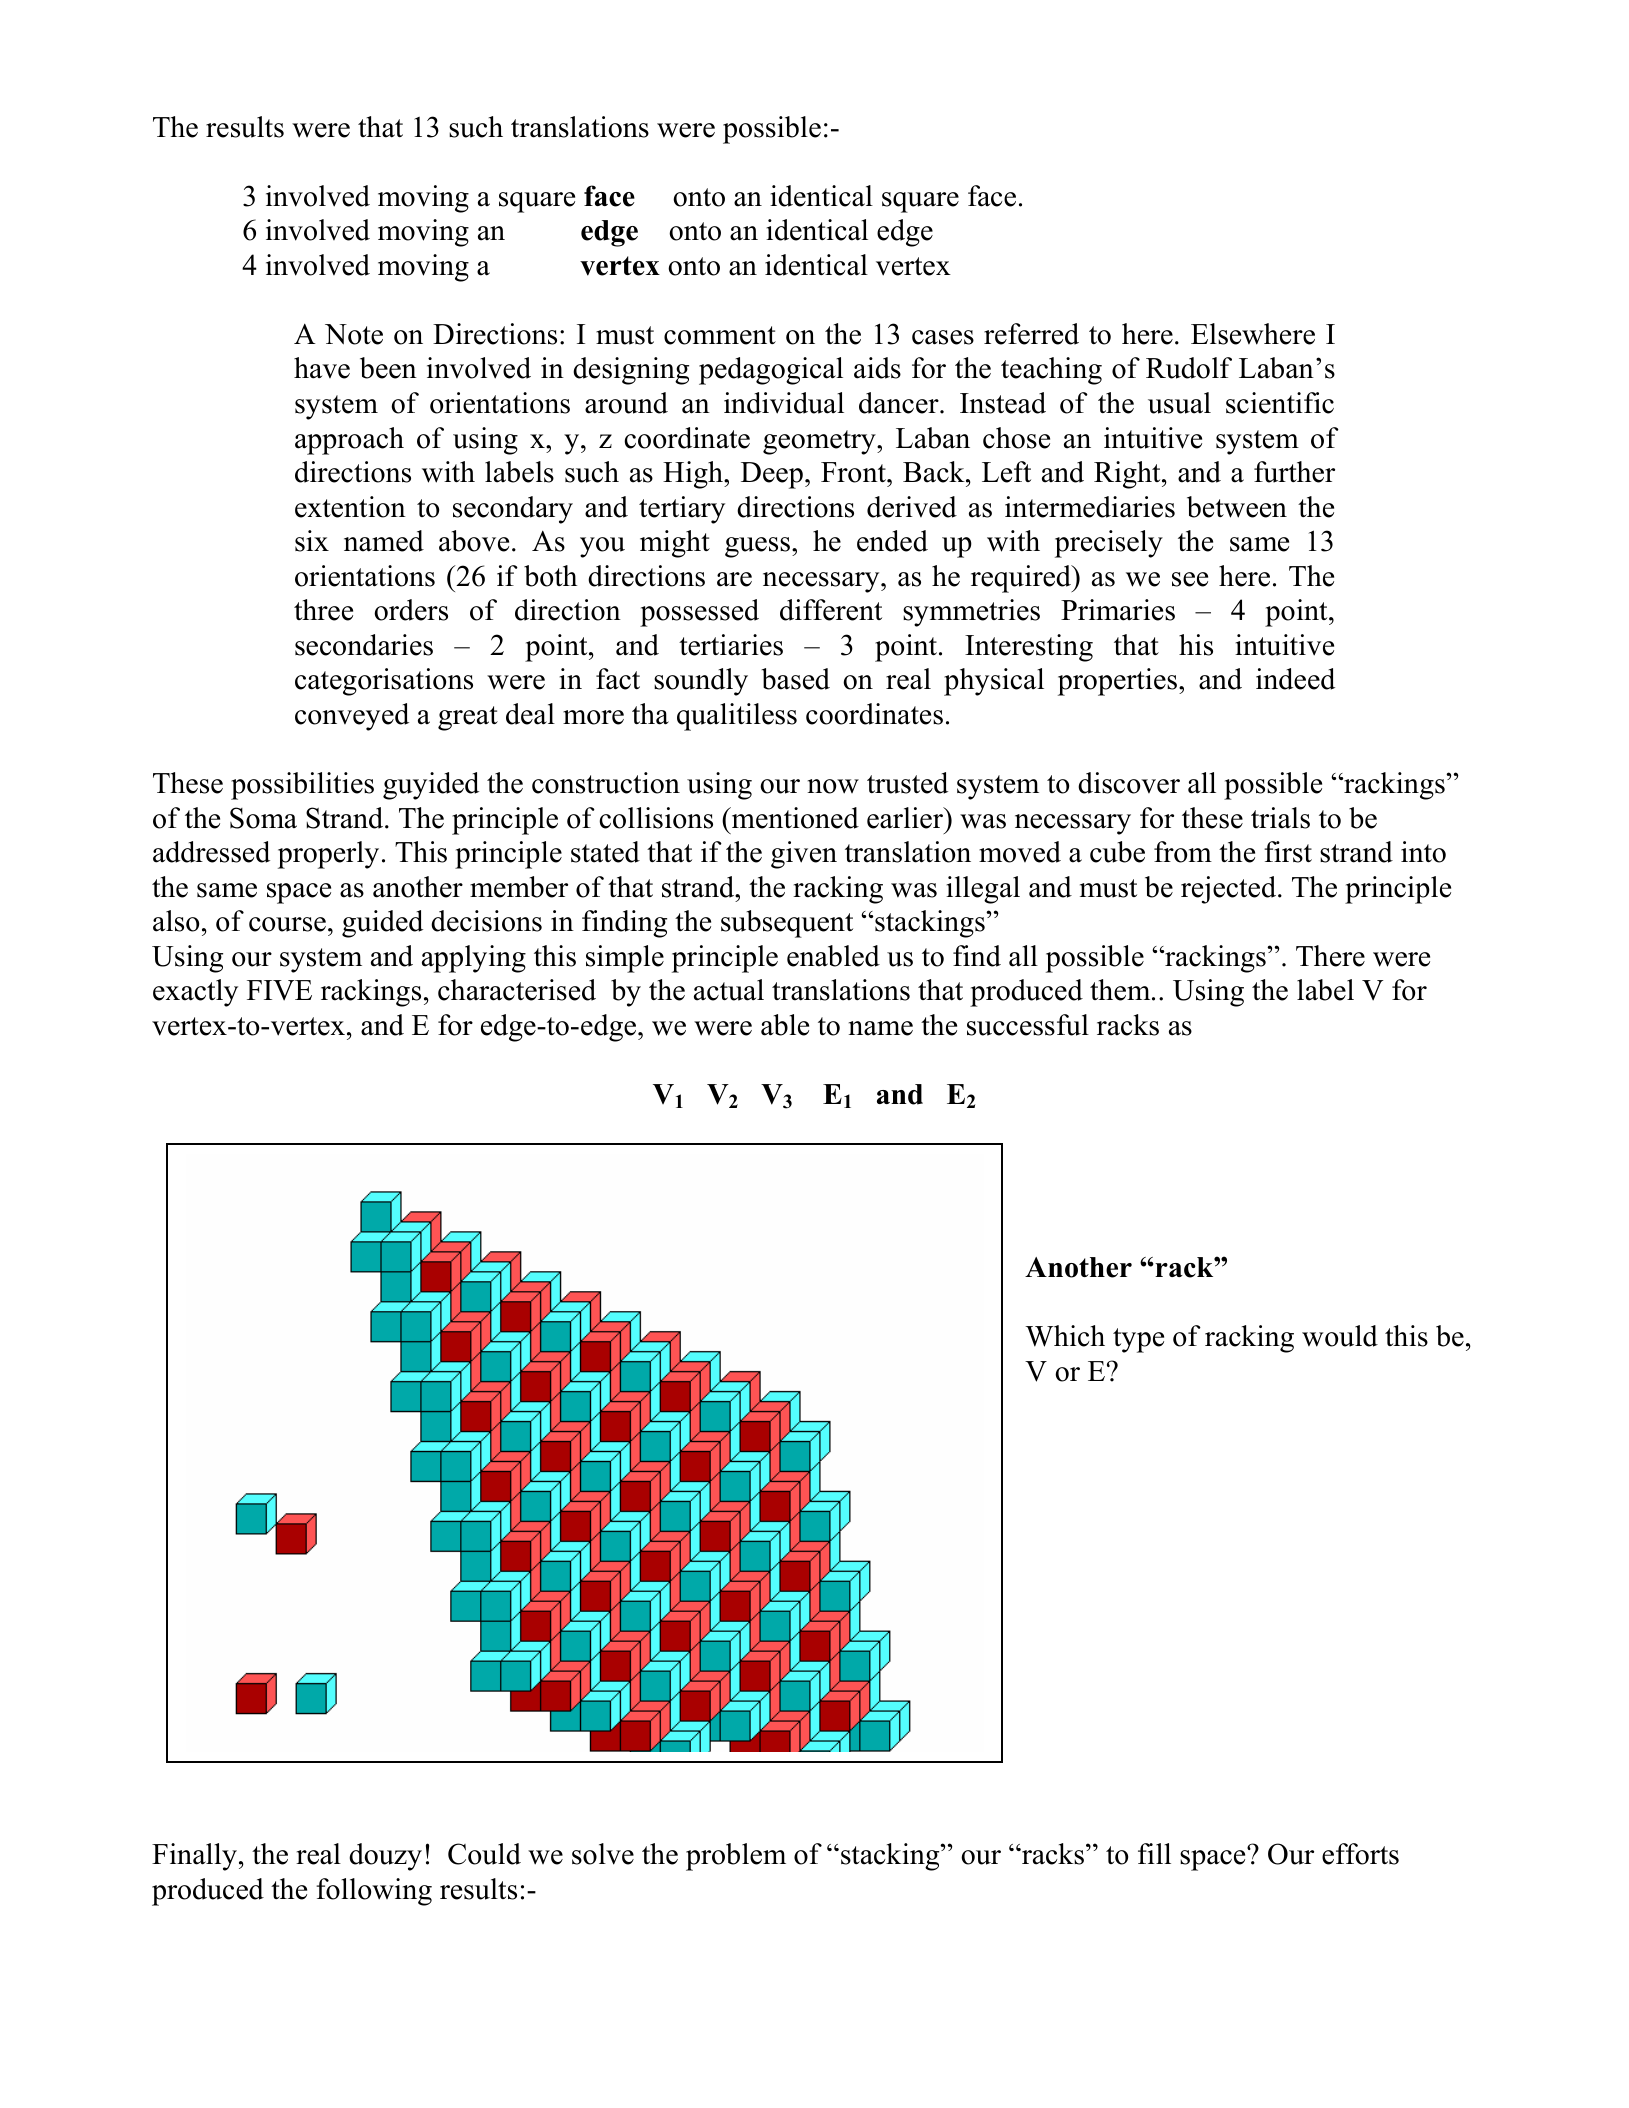 This page has width=1629, height=2108. What do you see at coordinates (736, 1857) in the page?
I see `problem` at bounding box center [736, 1857].
